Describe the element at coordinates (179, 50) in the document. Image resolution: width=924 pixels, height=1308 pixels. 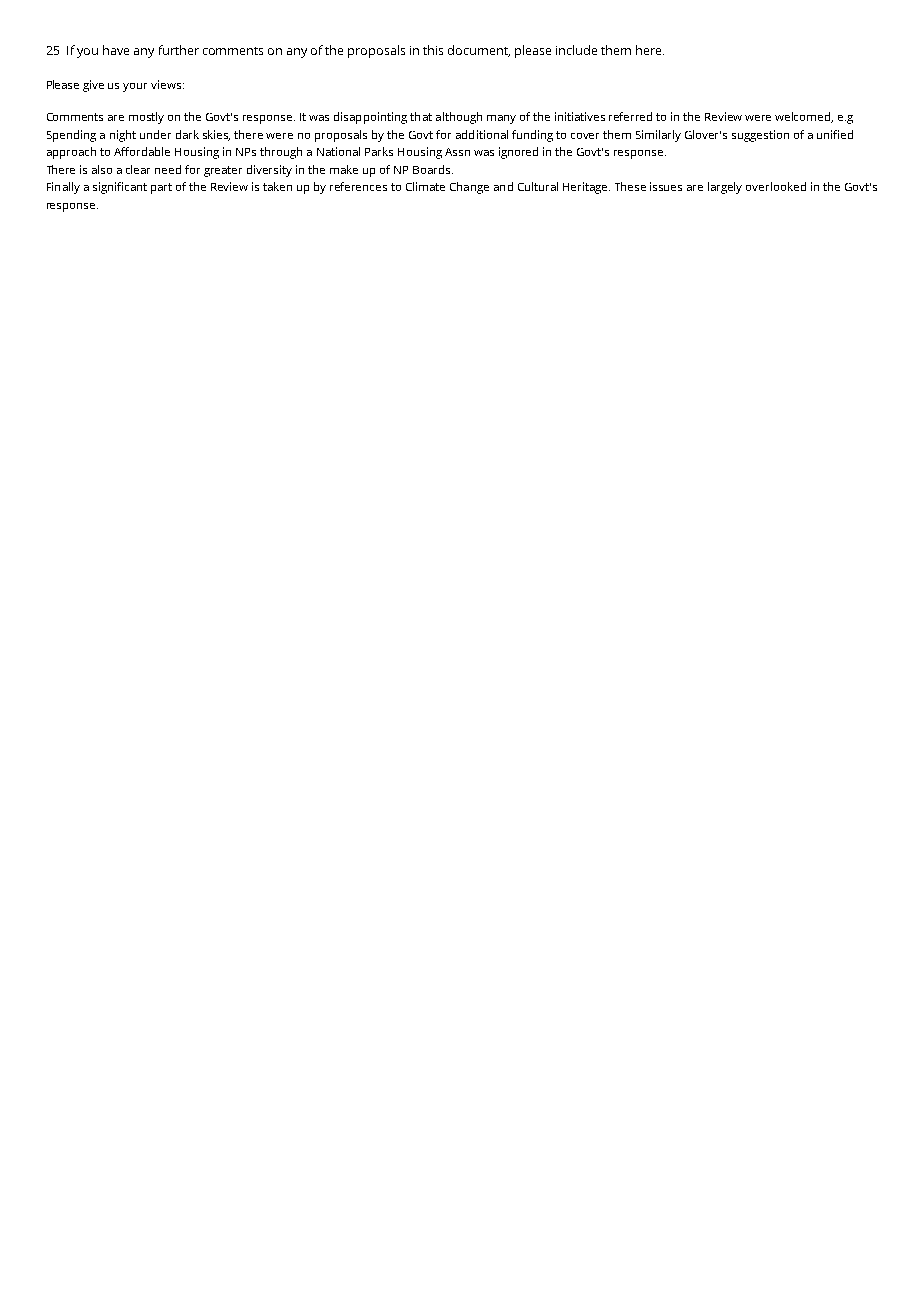
I see `further` at that location.
